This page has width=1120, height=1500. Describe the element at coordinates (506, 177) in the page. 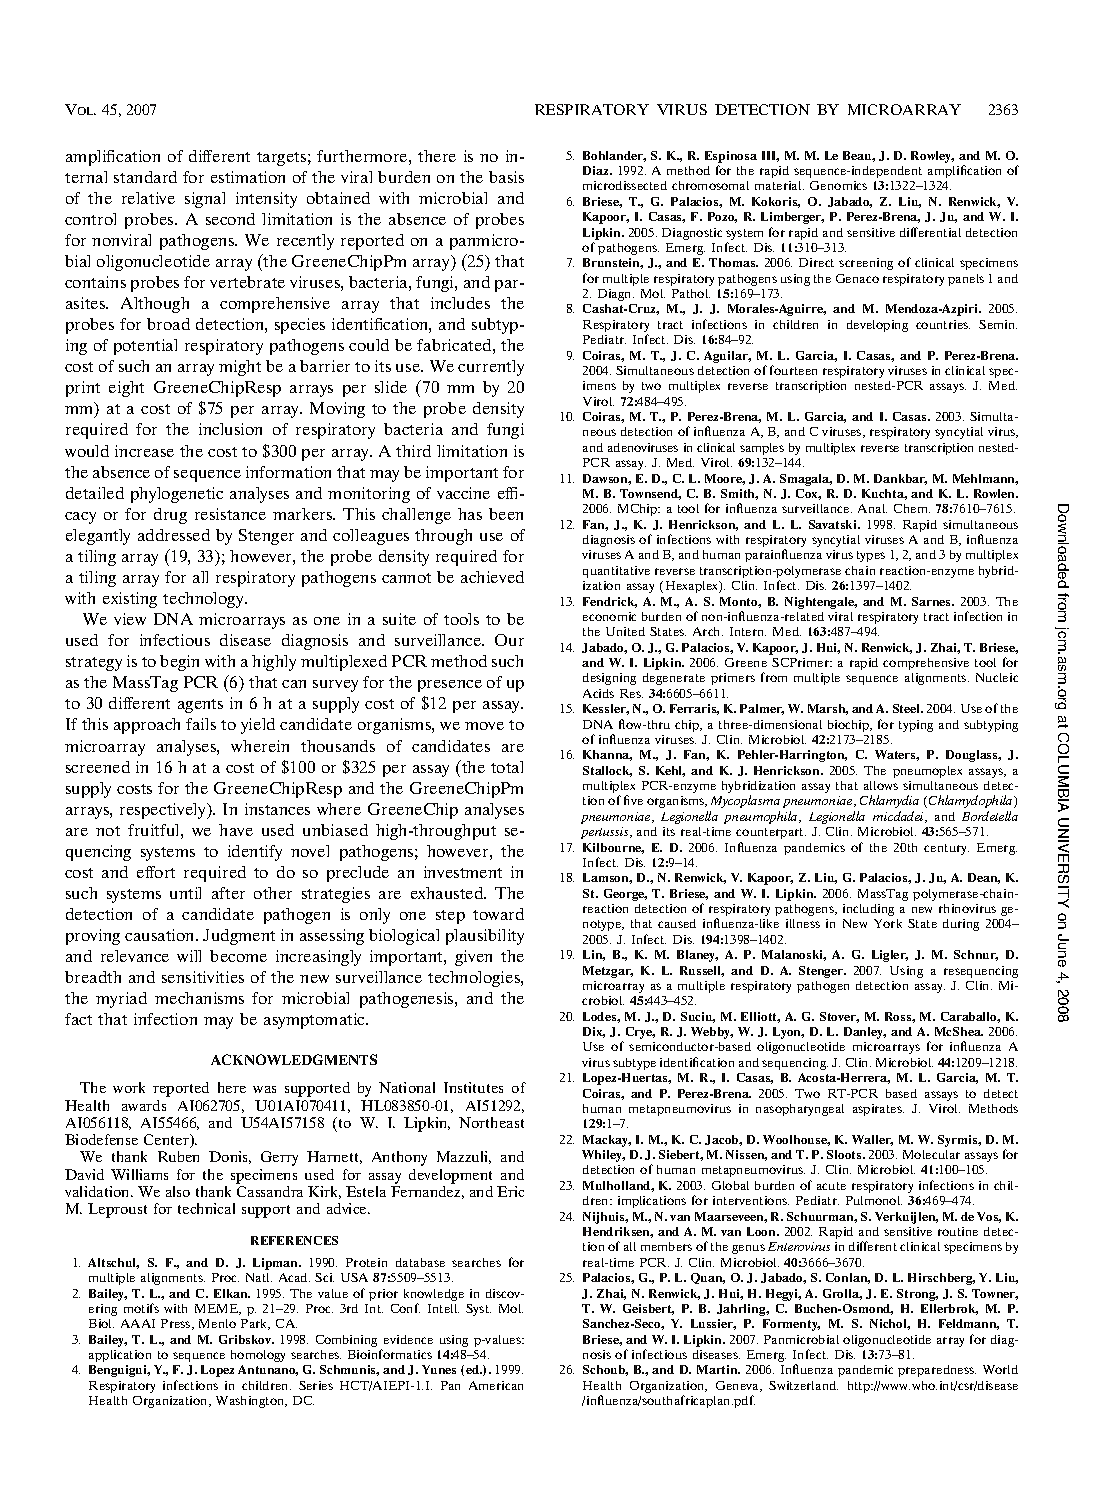

I see `basis` at that location.
